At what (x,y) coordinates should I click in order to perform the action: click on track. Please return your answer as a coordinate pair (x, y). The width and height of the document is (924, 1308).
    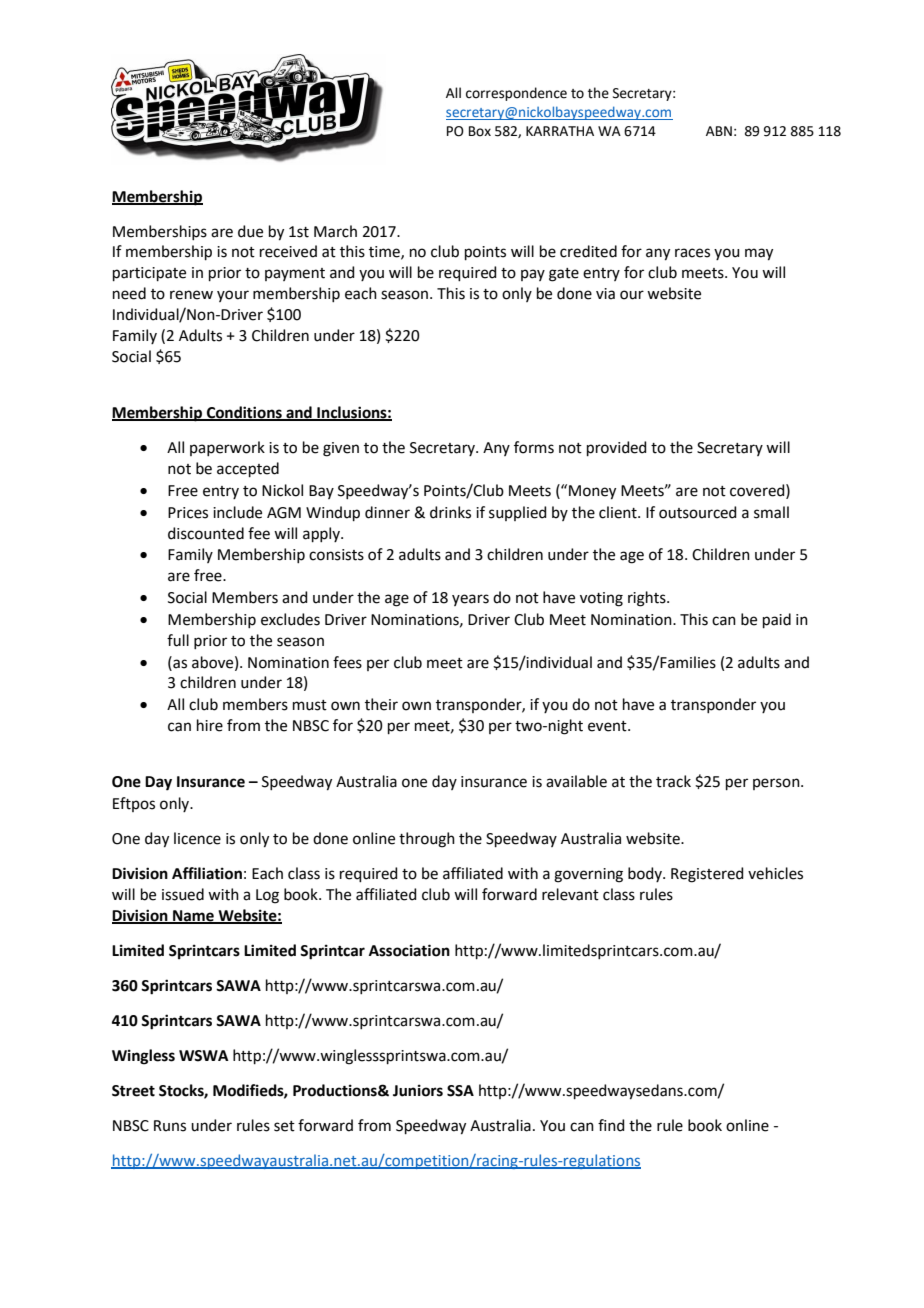
    Looking at the image, I should click on (673, 781).
